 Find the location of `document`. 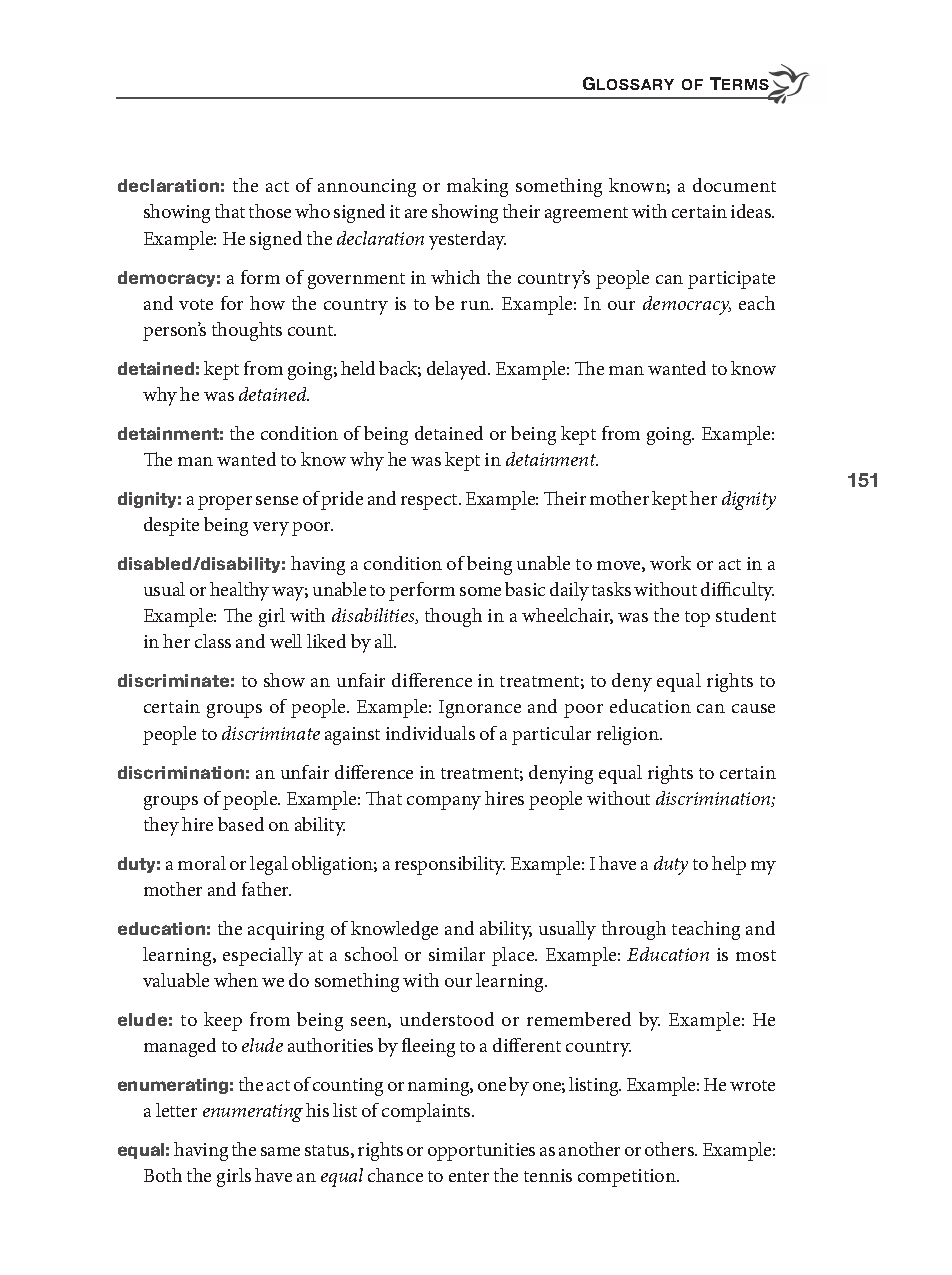

document is located at coordinates (734, 185).
